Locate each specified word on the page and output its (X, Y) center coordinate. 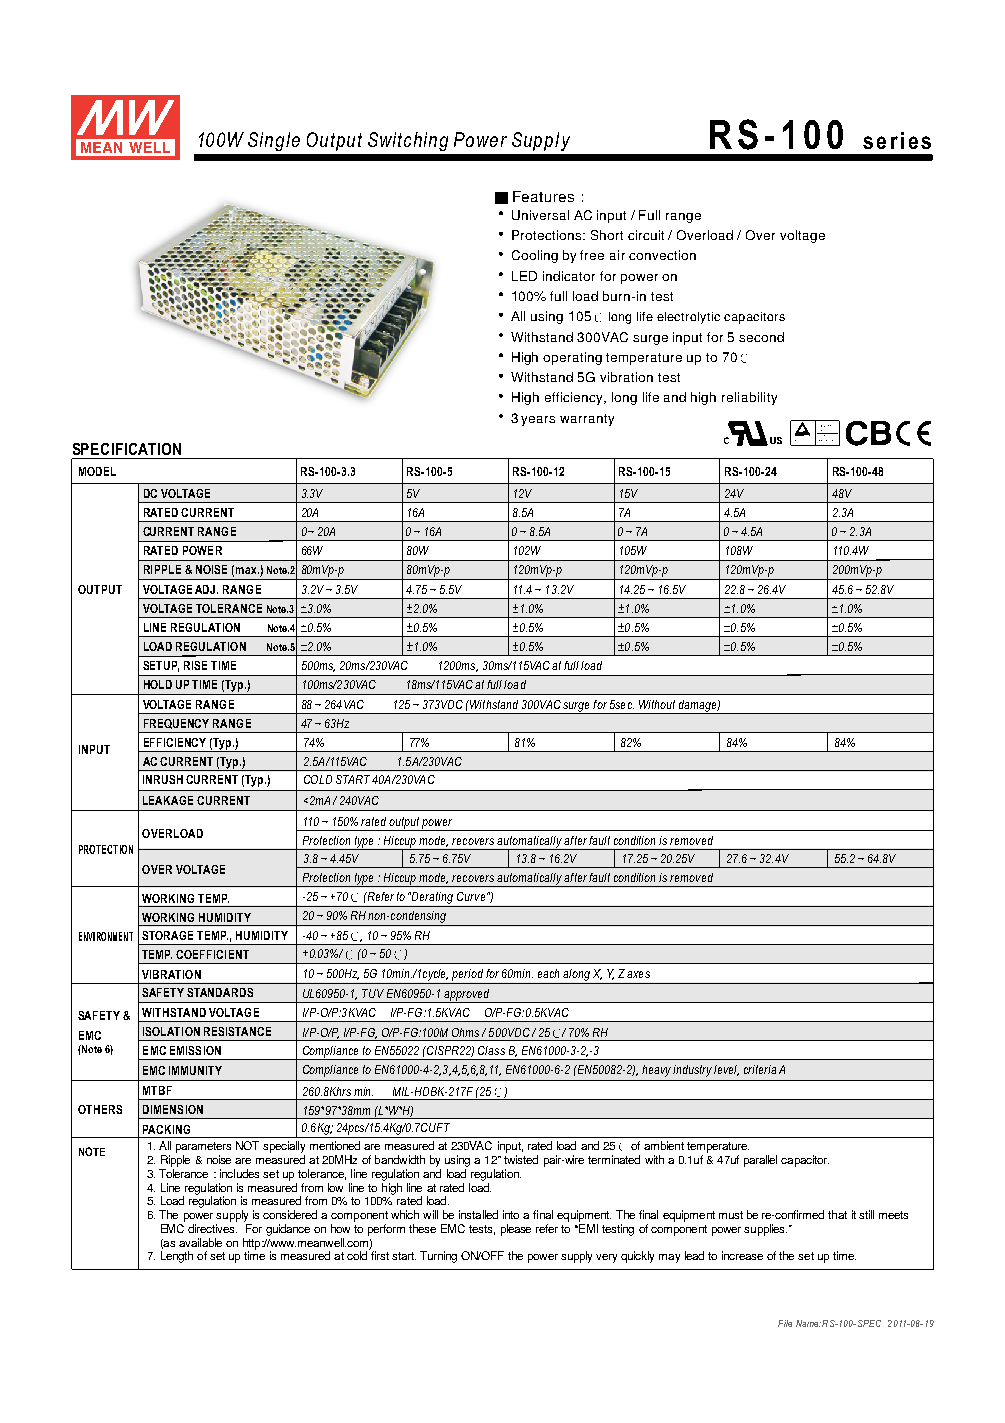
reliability (749, 398)
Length (177, 1257)
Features (543, 196)
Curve (472, 896)
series (897, 140)
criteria (760, 1069)
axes (638, 974)
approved (467, 996)
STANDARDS (220, 992)
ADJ (206, 589)
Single (274, 141)
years (538, 421)
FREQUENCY (176, 724)
